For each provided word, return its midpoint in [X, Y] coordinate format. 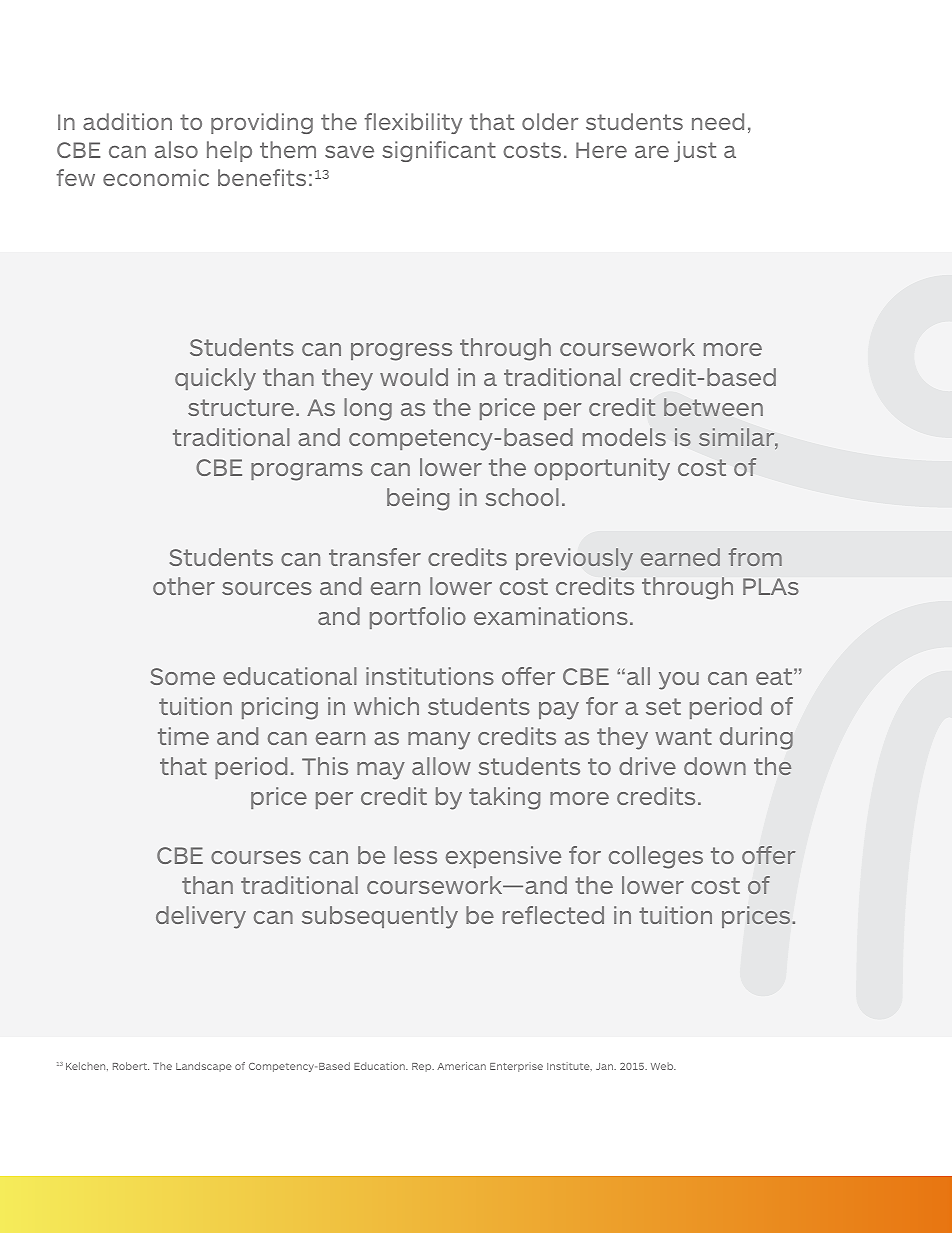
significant [439, 151]
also [176, 149]
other [184, 586]
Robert [131, 1066]
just [695, 151]
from [755, 557]
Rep [423, 1067]
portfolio [418, 618]
